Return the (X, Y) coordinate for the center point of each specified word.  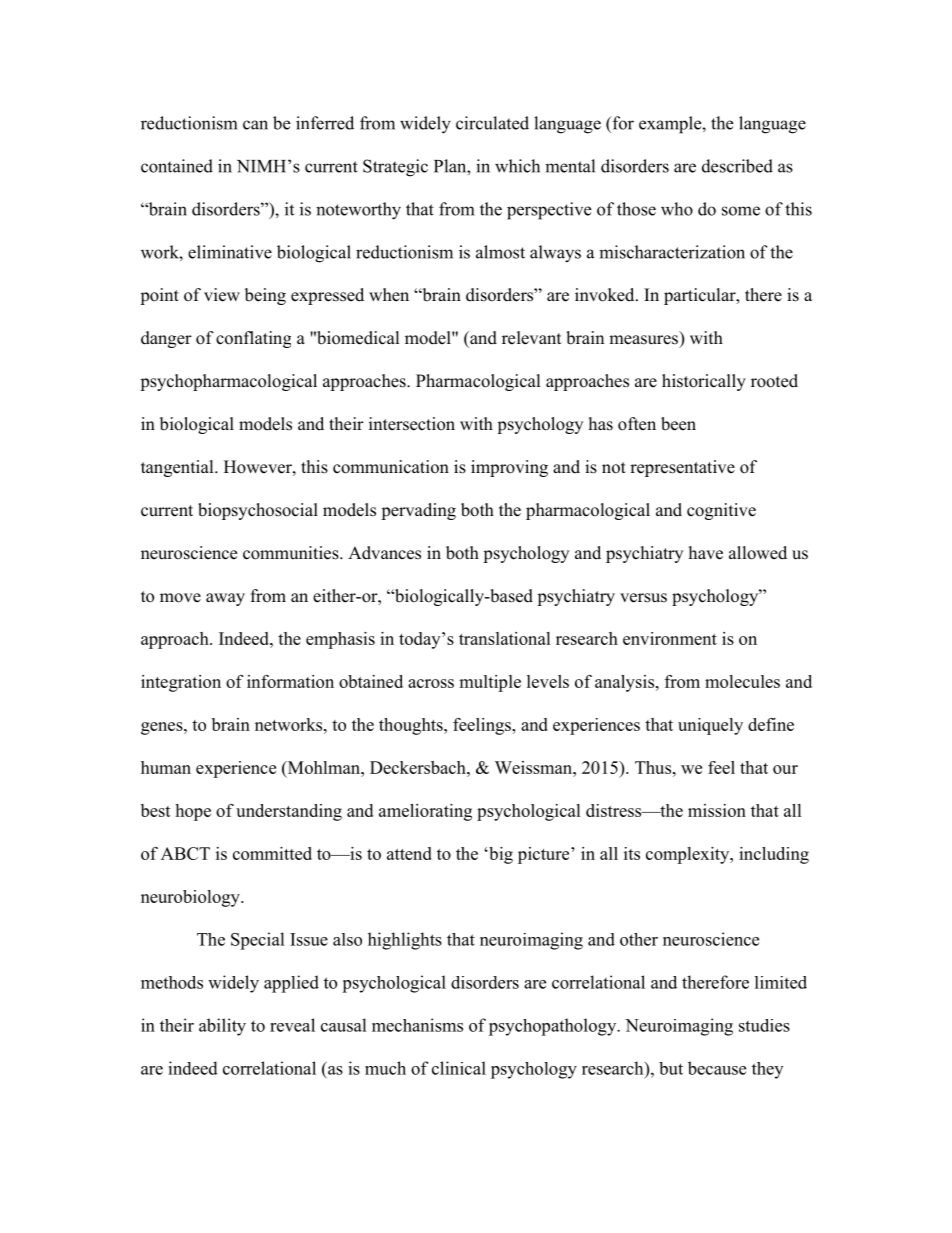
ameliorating (425, 812)
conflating (253, 339)
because (717, 1068)
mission (717, 810)
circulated (492, 123)
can (255, 125)
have (706, 553)
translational (505, 638)
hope (193, 812)
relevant (531, 338)
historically (704, 382)
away (225, 599)
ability (222, 1027)
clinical (459, 1068)
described (737, 166)
